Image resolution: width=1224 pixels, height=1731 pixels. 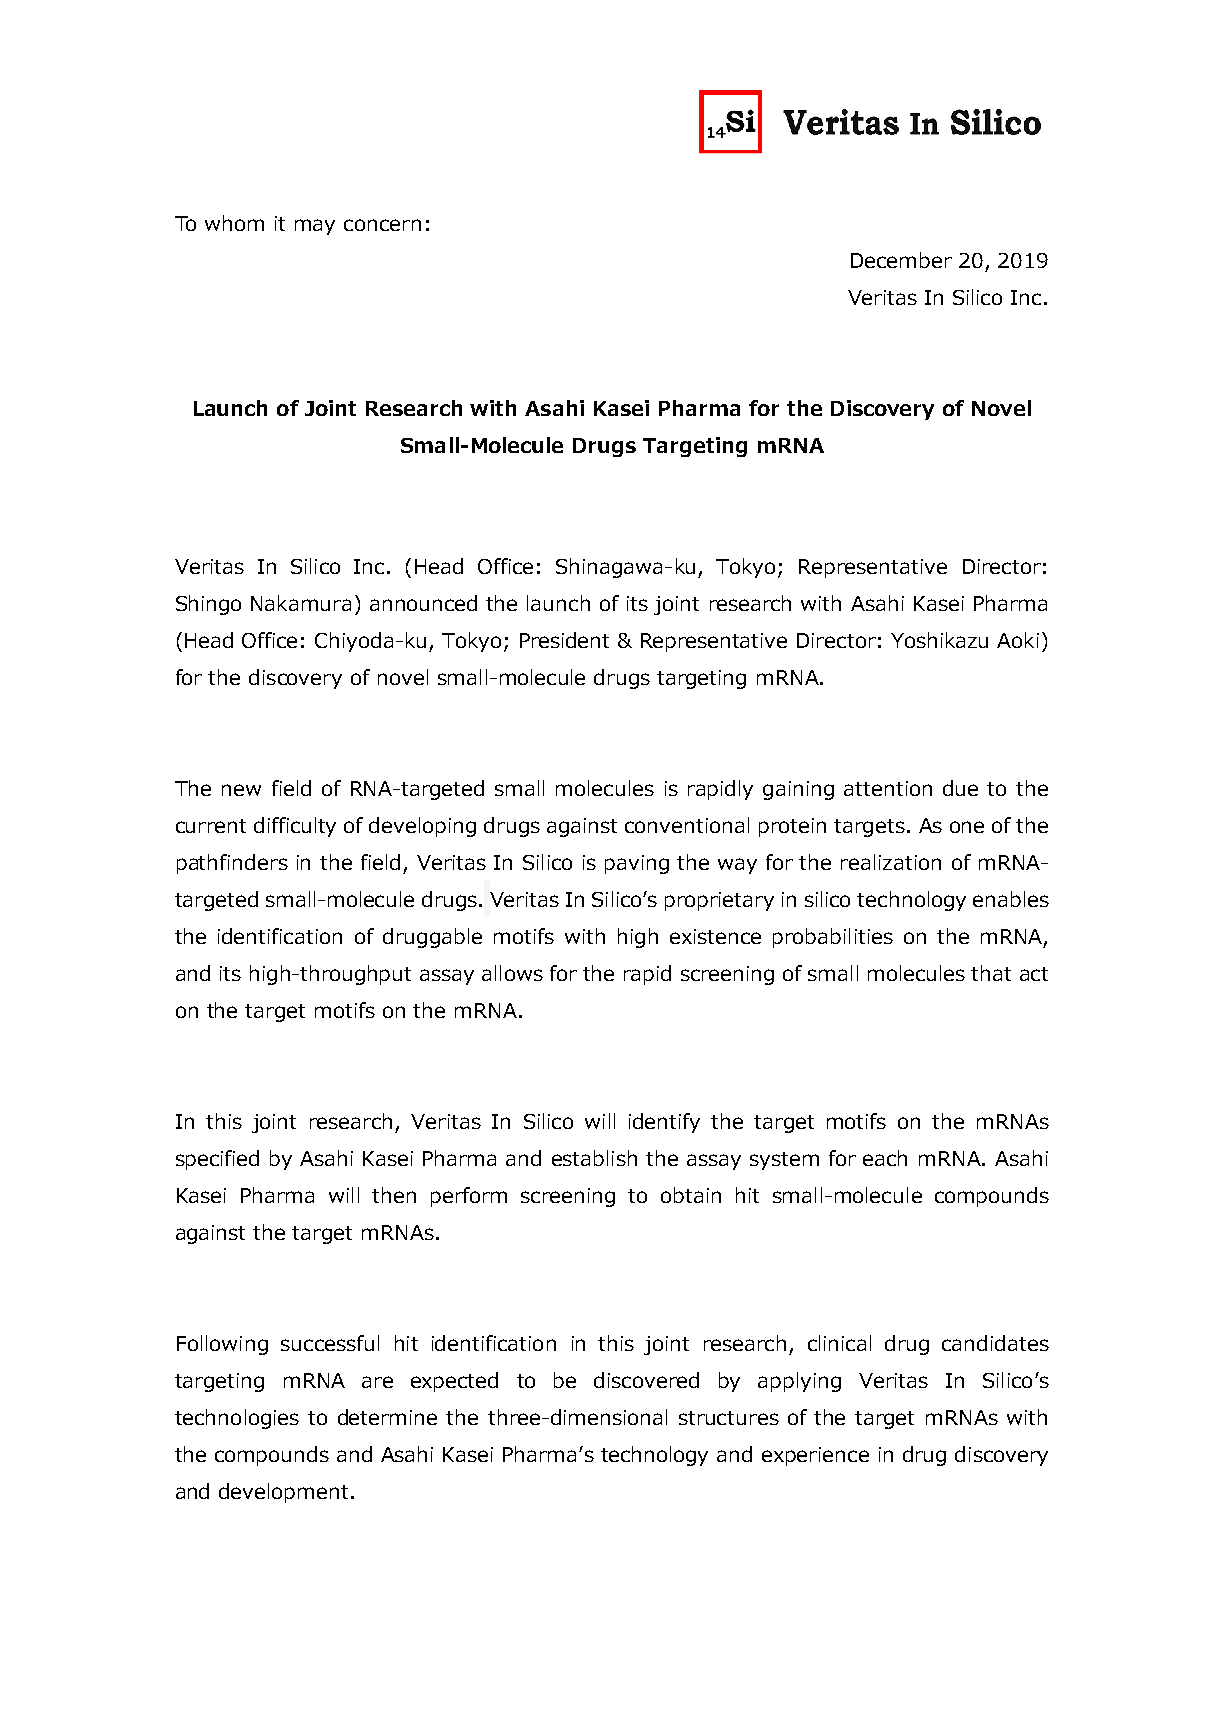 What do you see at coordinates (382, 225) in the page?
I see `concern` at bounding box center [382, 225].
